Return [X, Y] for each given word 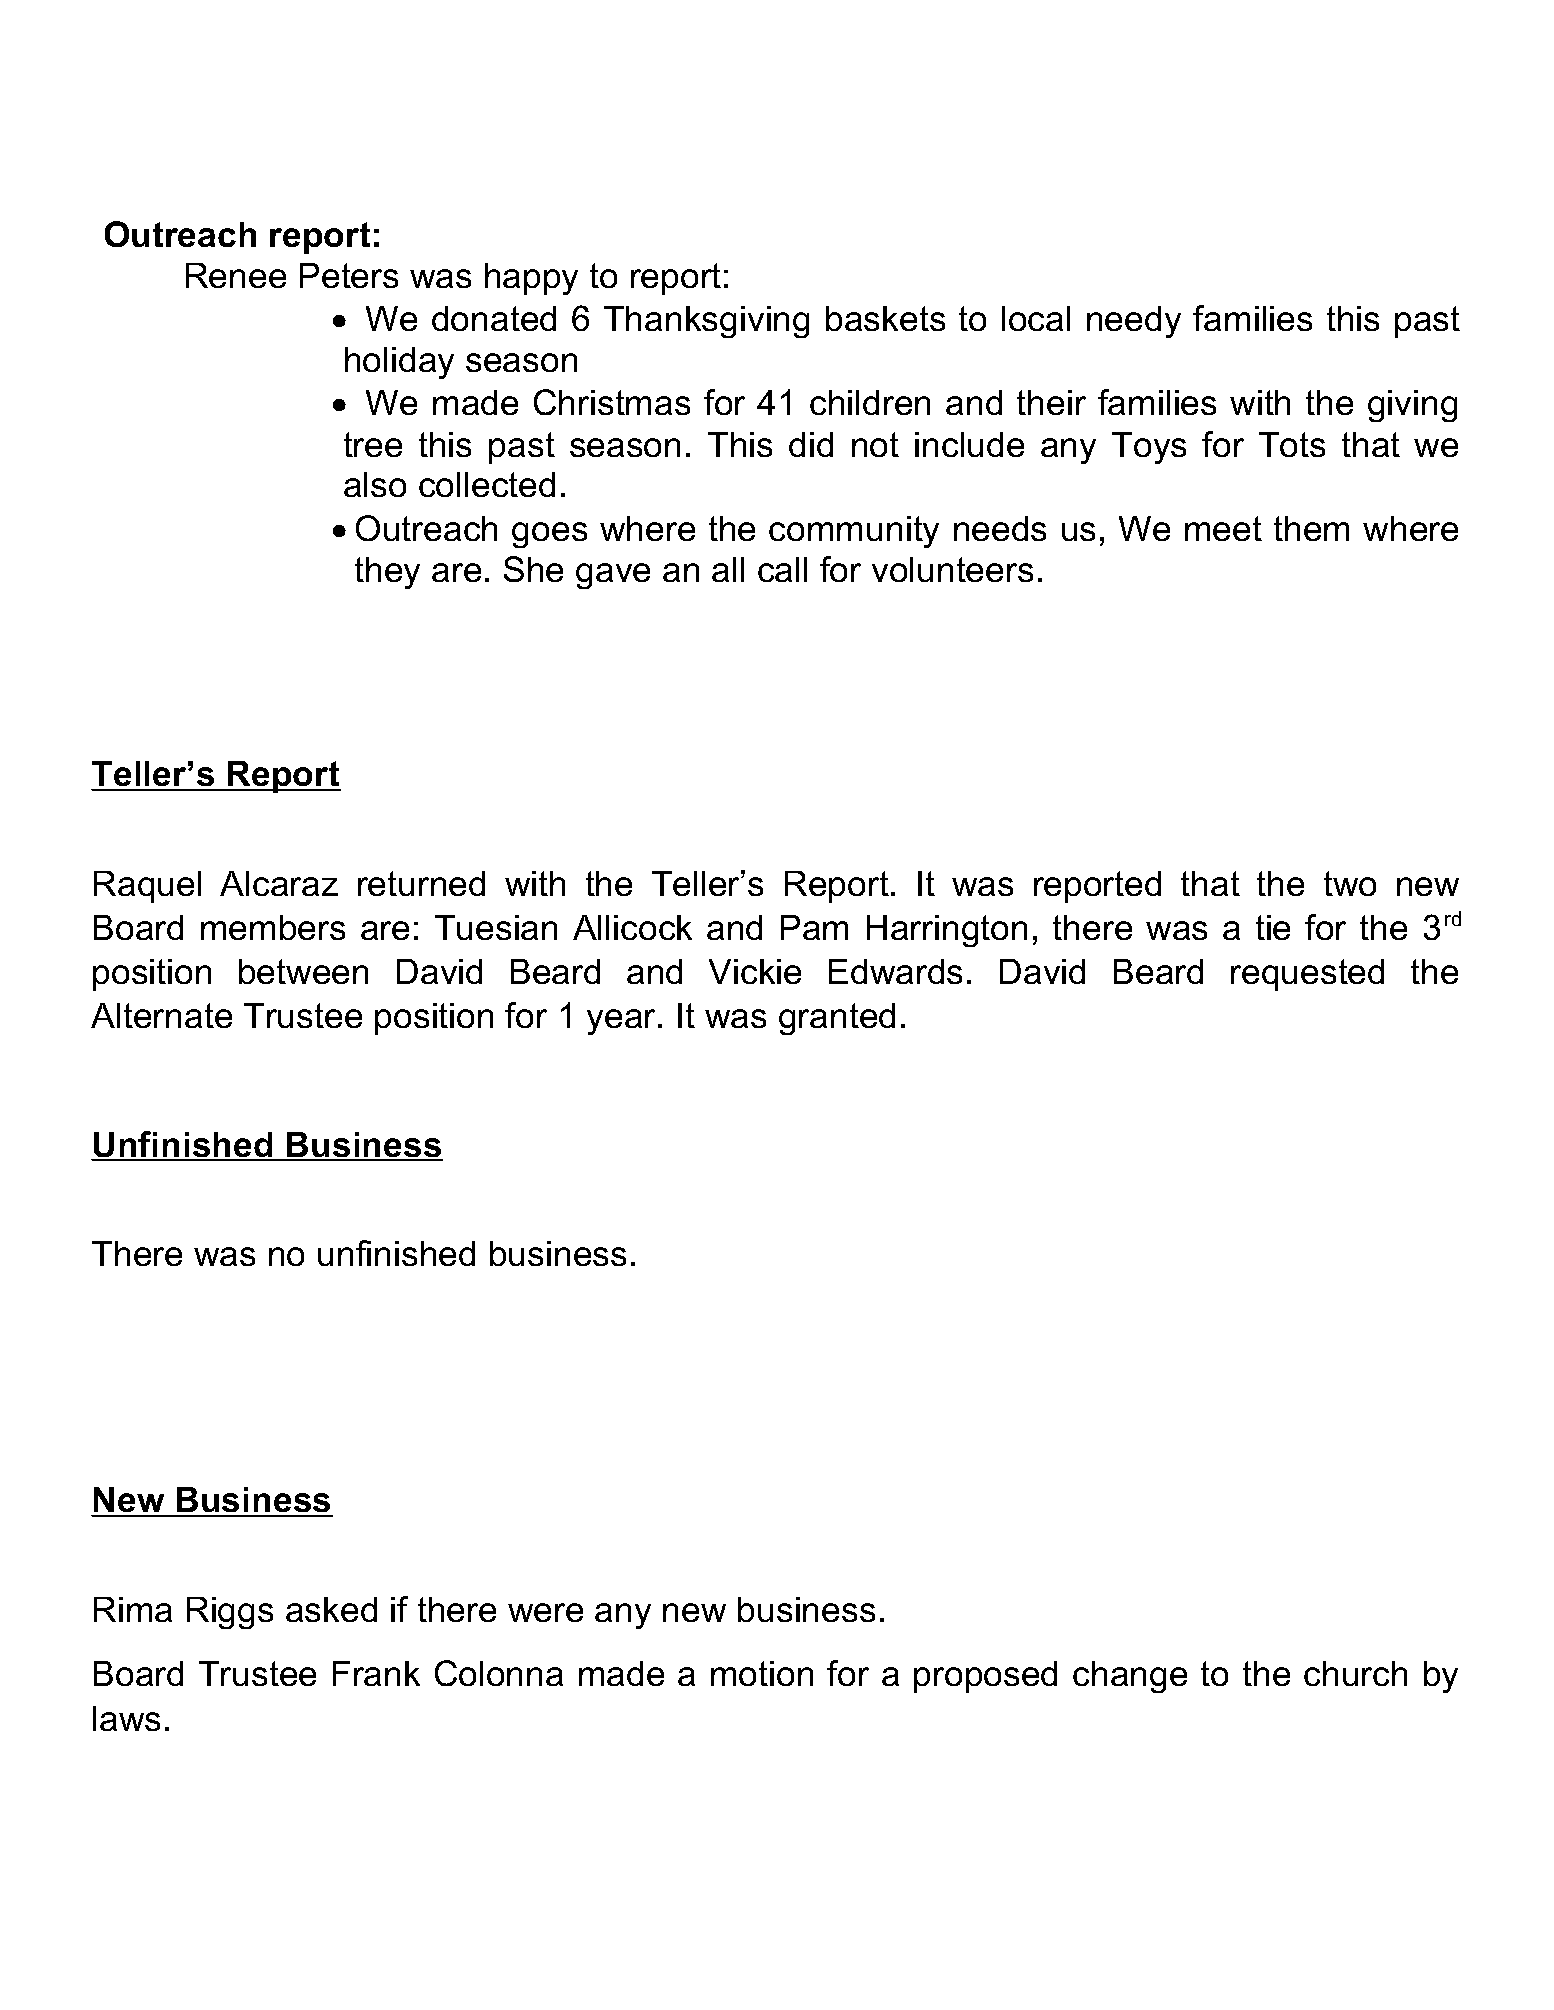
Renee [236, 275]
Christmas [612, 402]
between [303, 971]
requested [1307, 975]
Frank [376, 1673]
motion [762, 1673]
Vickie [755, 971]
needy [1134, 322]
